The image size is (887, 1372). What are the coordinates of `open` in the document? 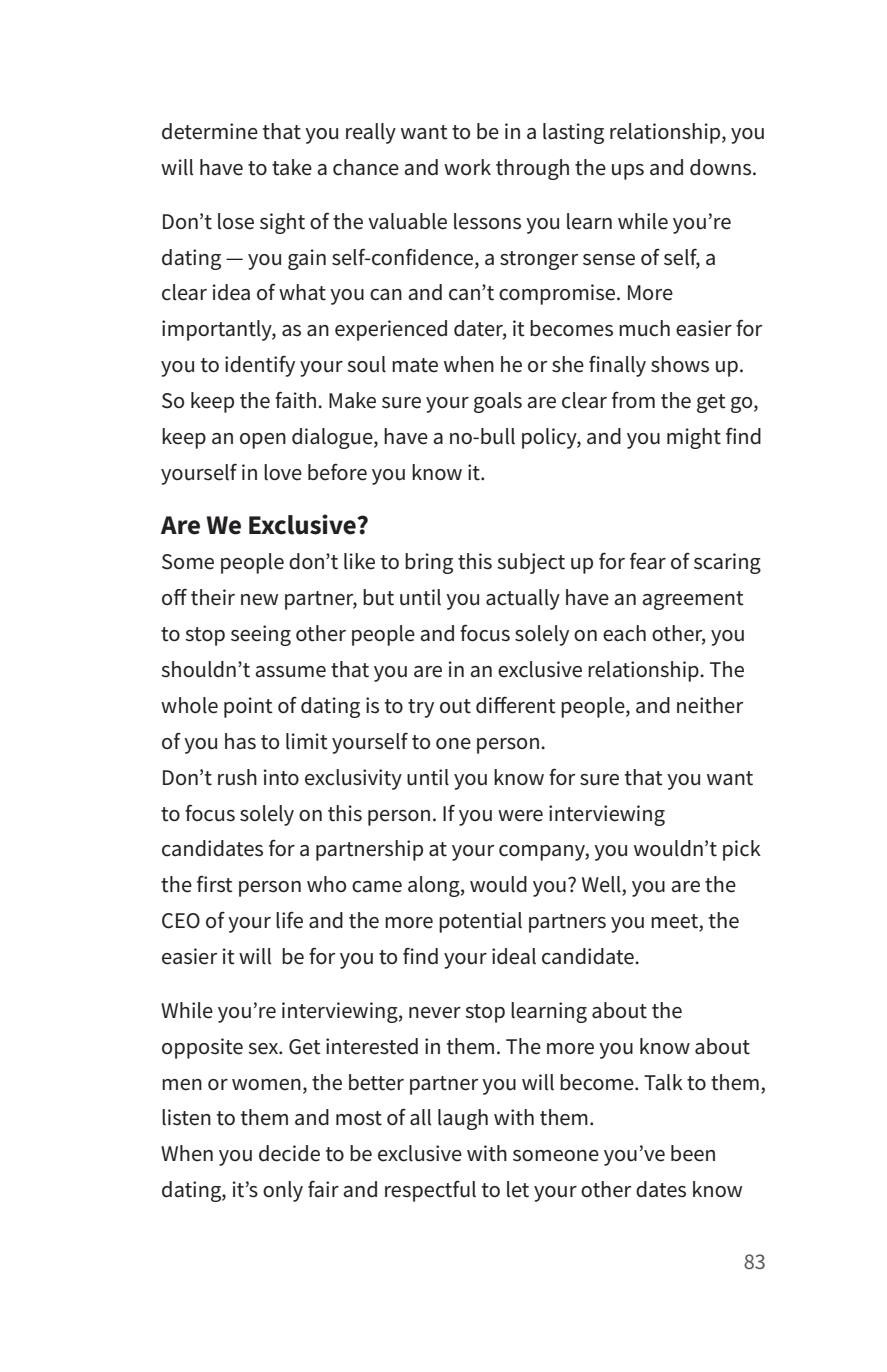 It's located at (263, 441).
